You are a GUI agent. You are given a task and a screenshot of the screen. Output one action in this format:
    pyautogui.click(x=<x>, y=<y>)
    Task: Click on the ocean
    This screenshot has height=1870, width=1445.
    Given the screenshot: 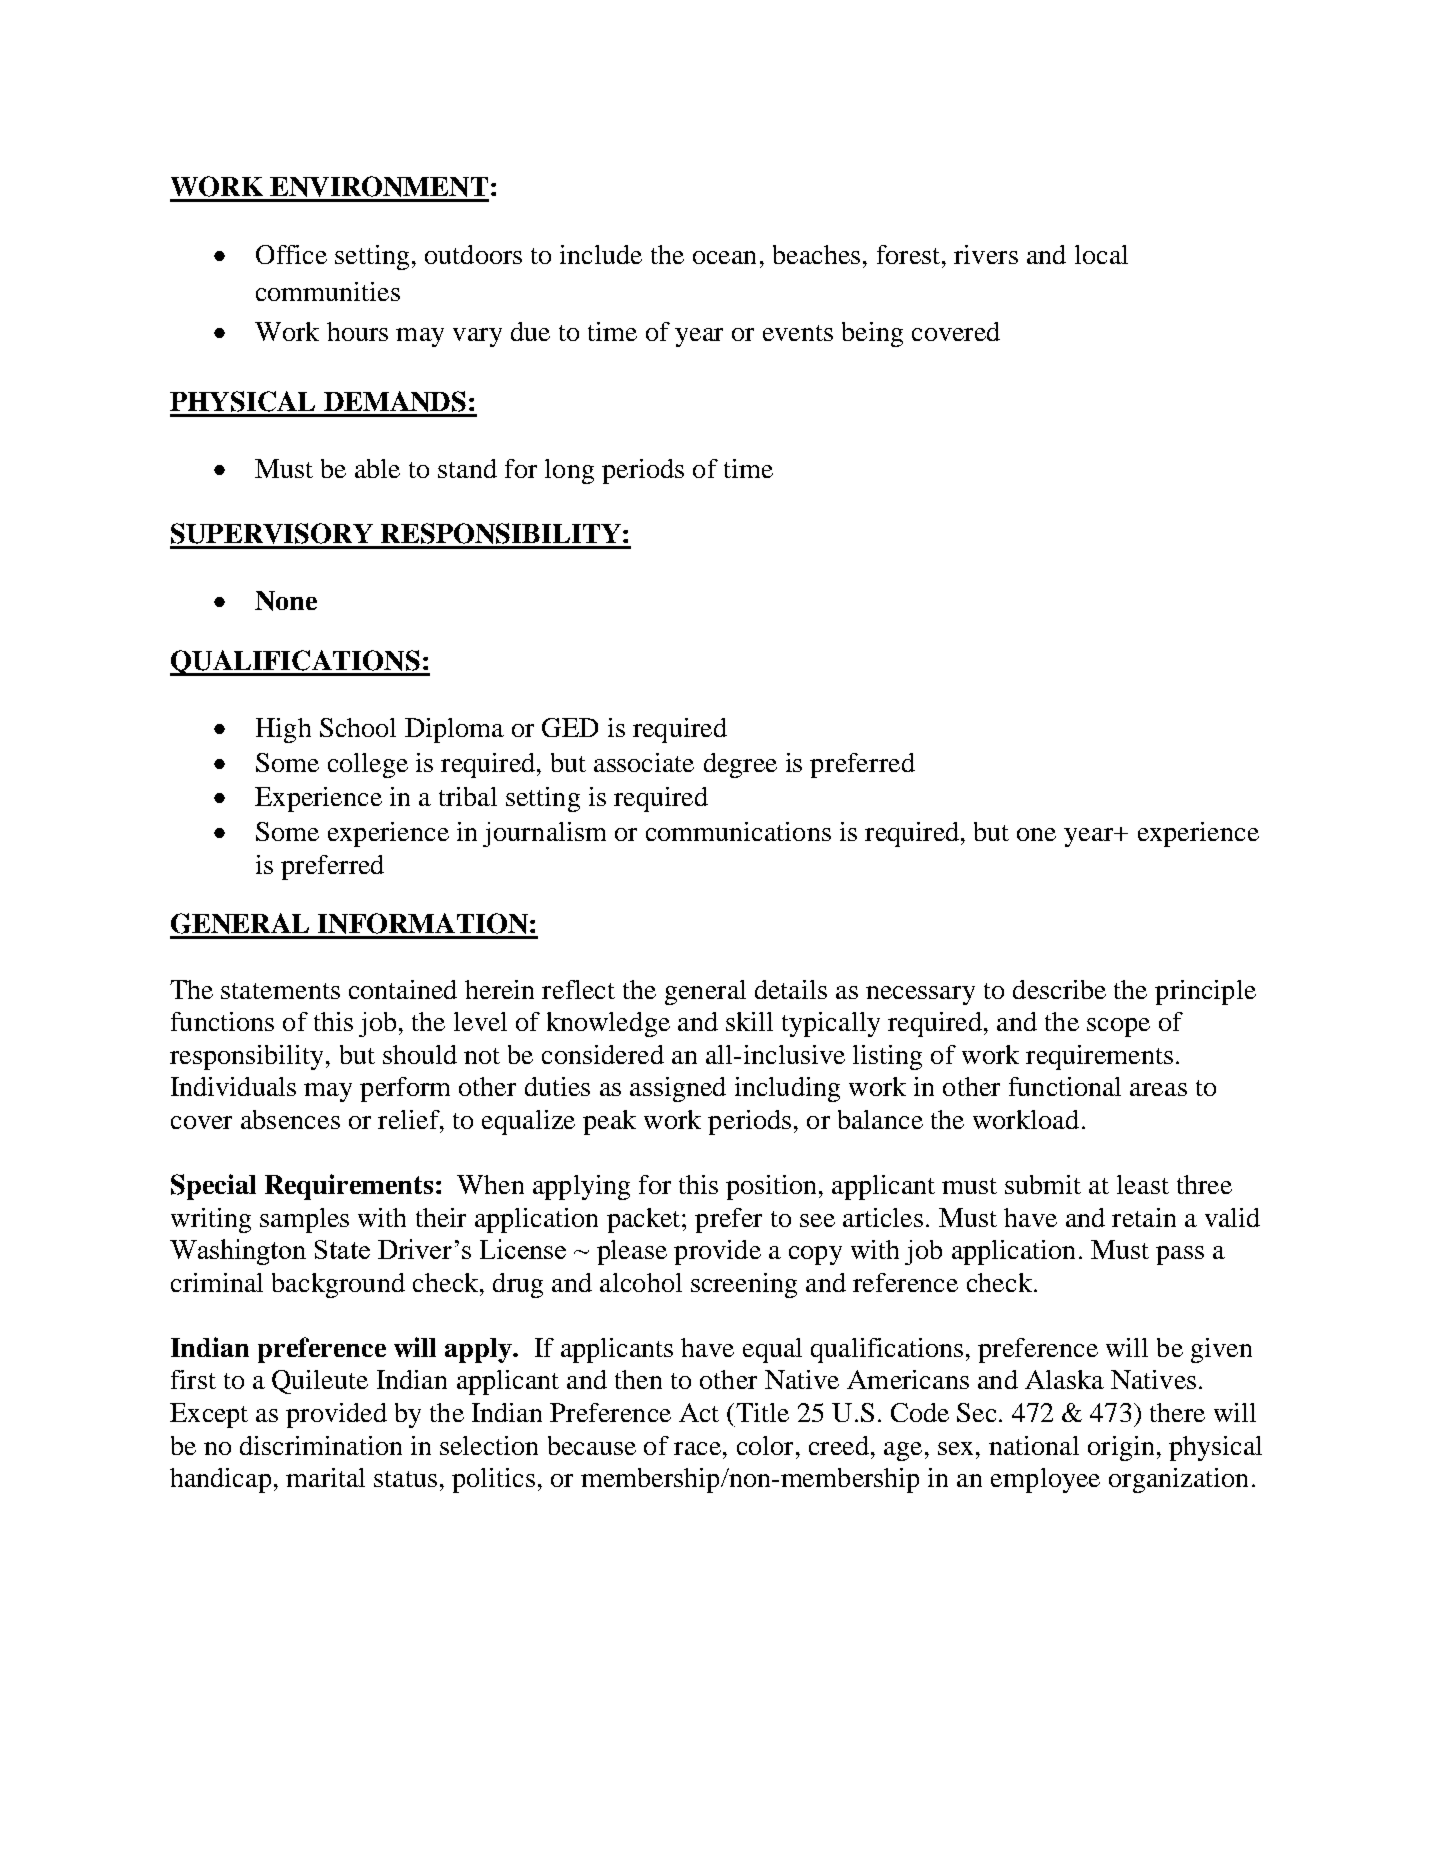 What is the action you would take?
    pyautogui.click(x=724, y=257)
